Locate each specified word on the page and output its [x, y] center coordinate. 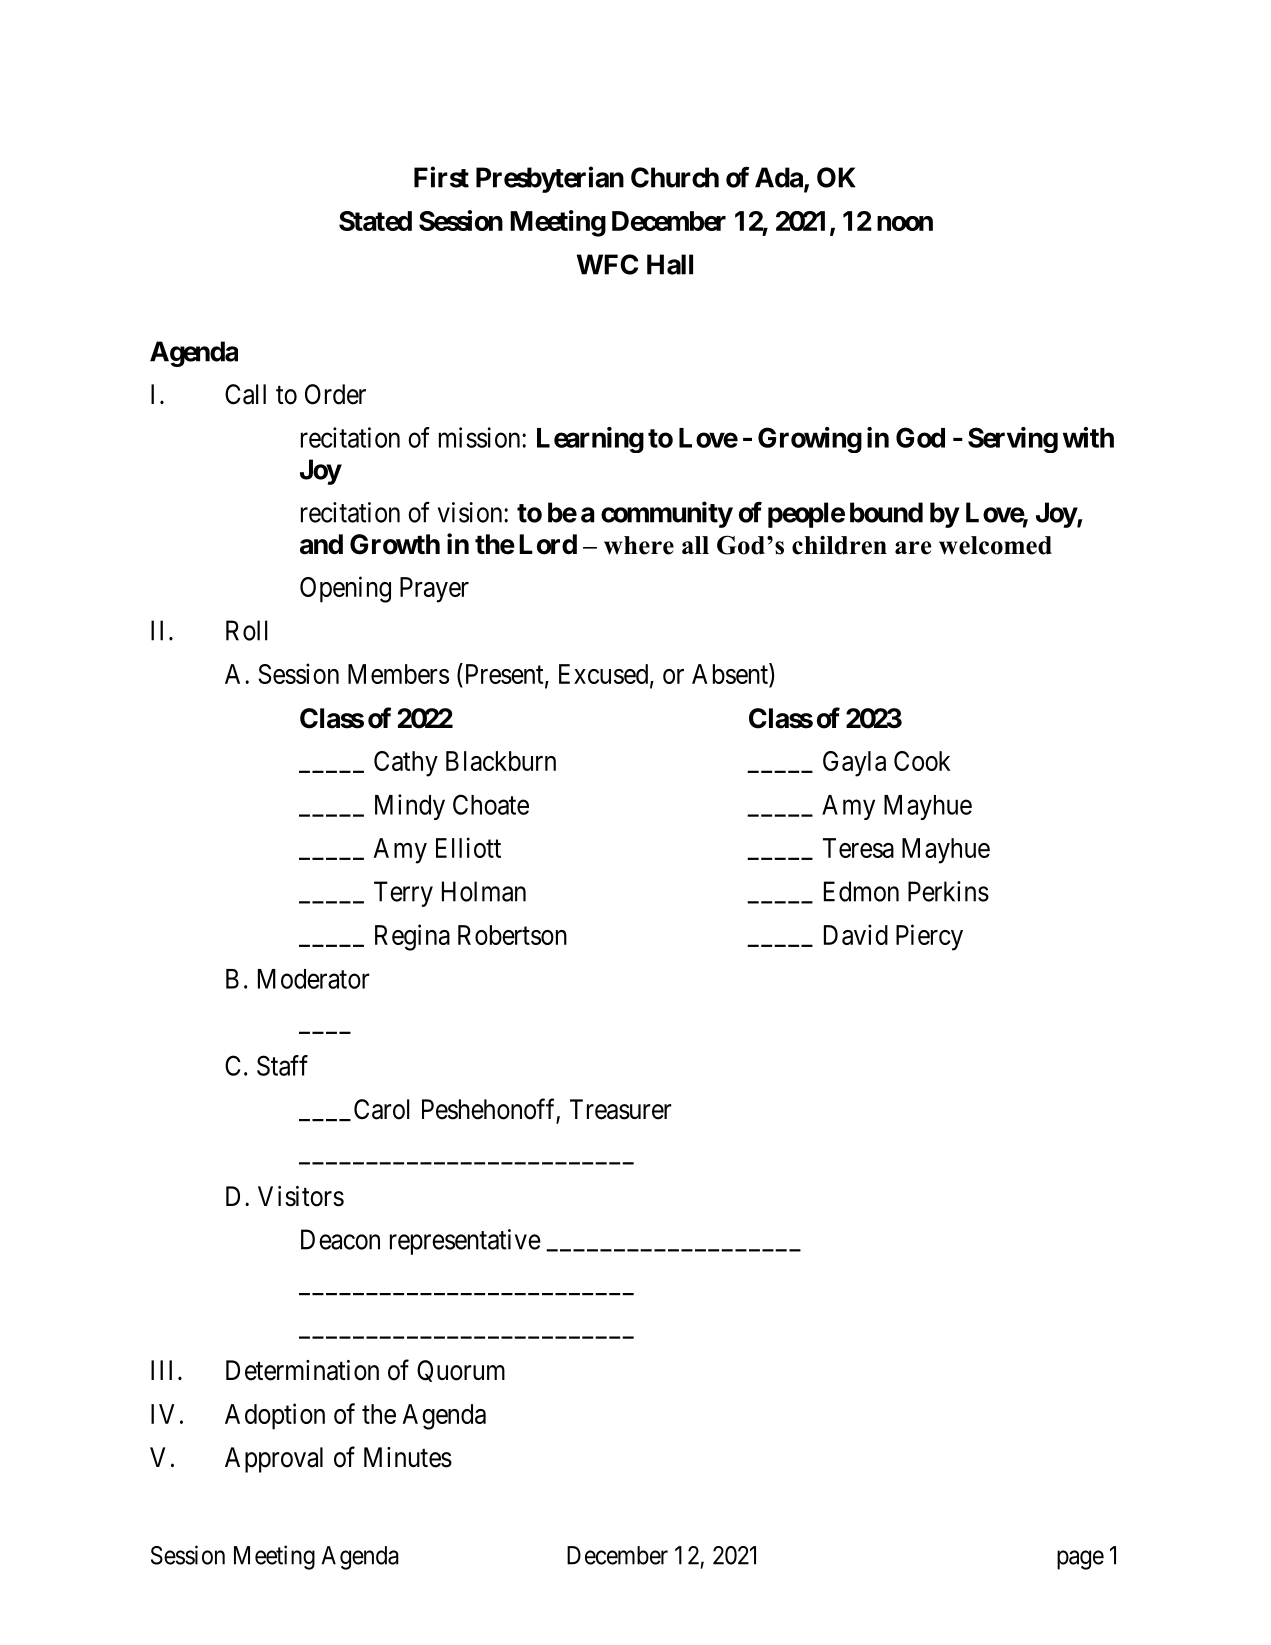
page [1080, 1560]
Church [675, 177]
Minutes [408, 1457]
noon [905, 223]
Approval [274, 1460]
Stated [375, 221]
